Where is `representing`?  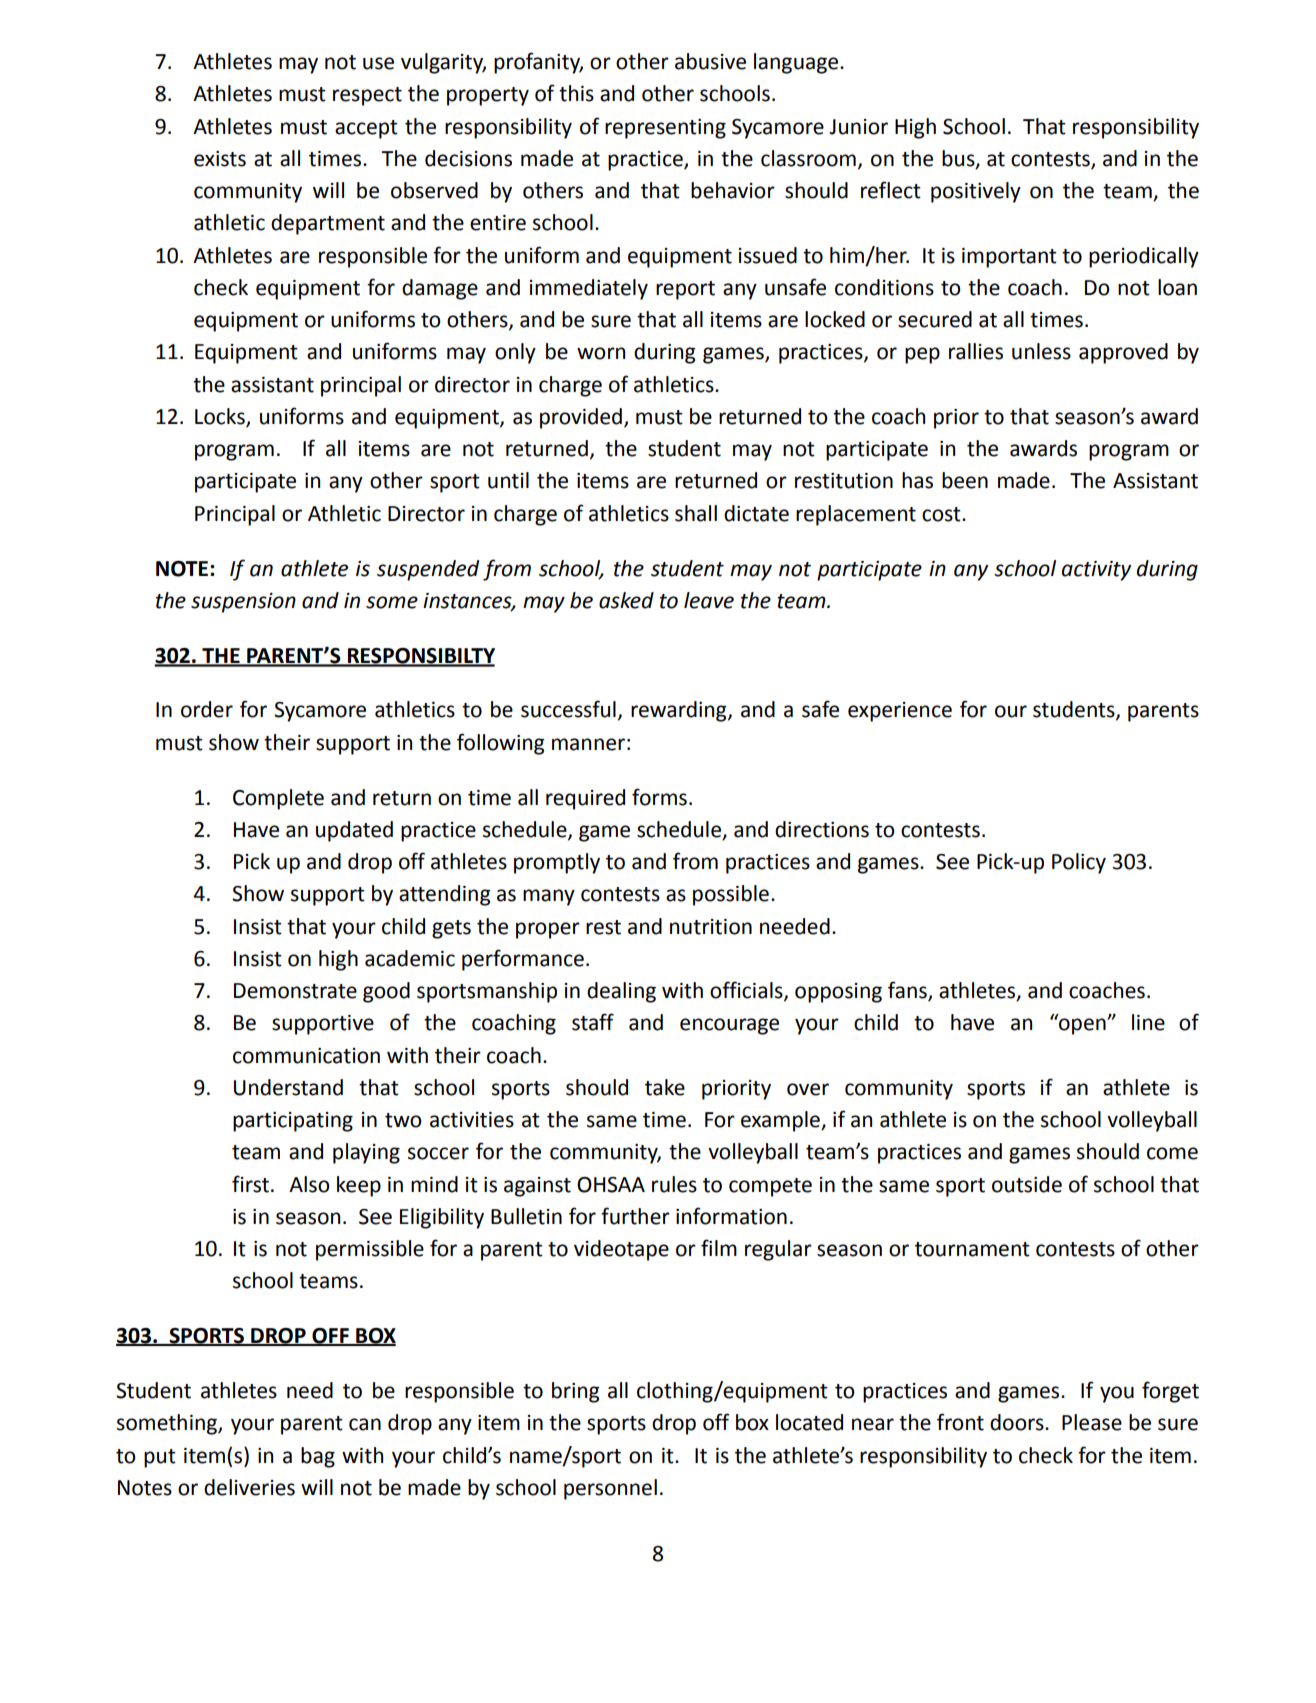
representing is located at coordinates (665, 129).
